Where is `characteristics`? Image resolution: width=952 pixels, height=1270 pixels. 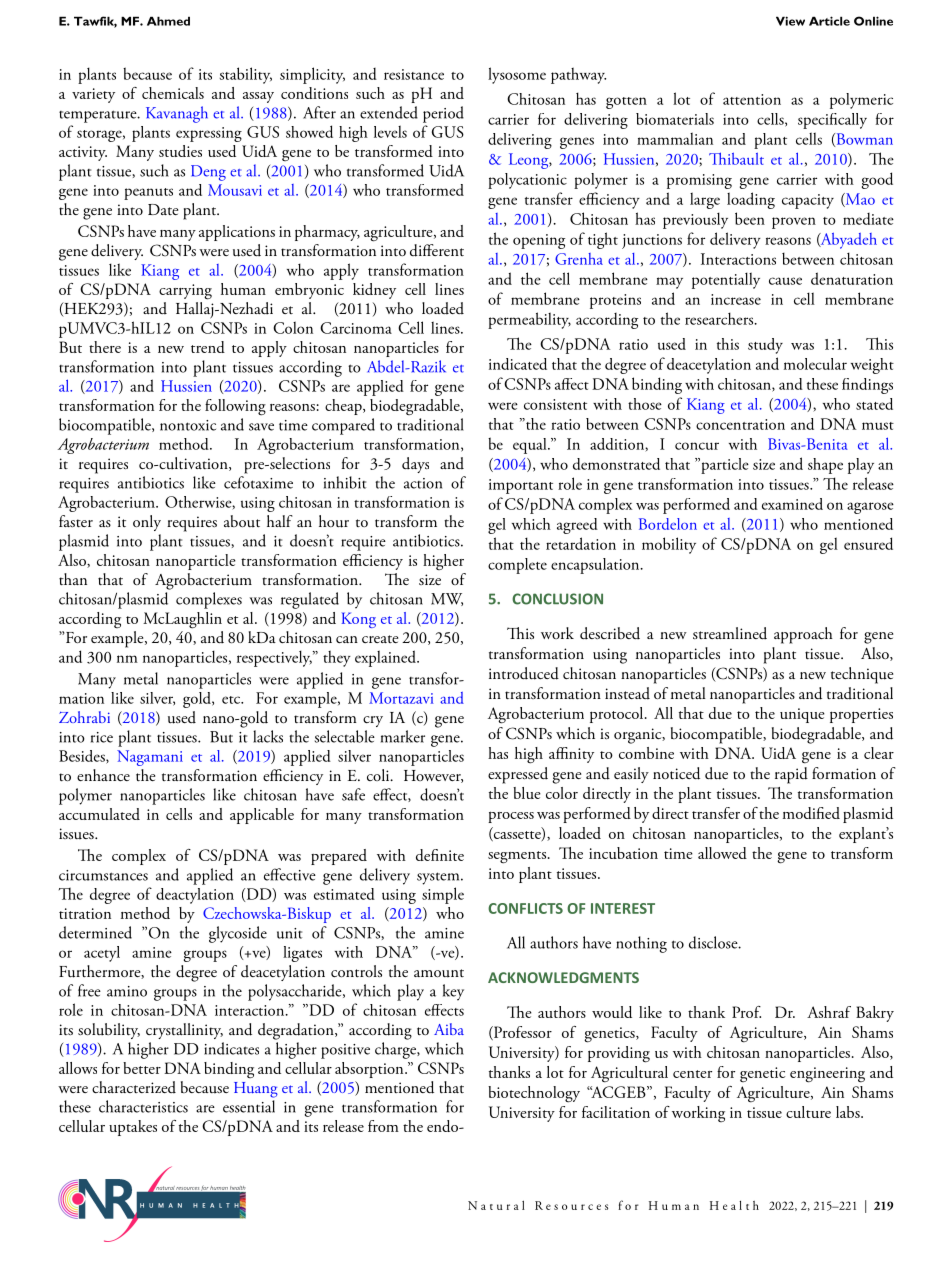
characteristics is located at coordinates (143, 1106).
